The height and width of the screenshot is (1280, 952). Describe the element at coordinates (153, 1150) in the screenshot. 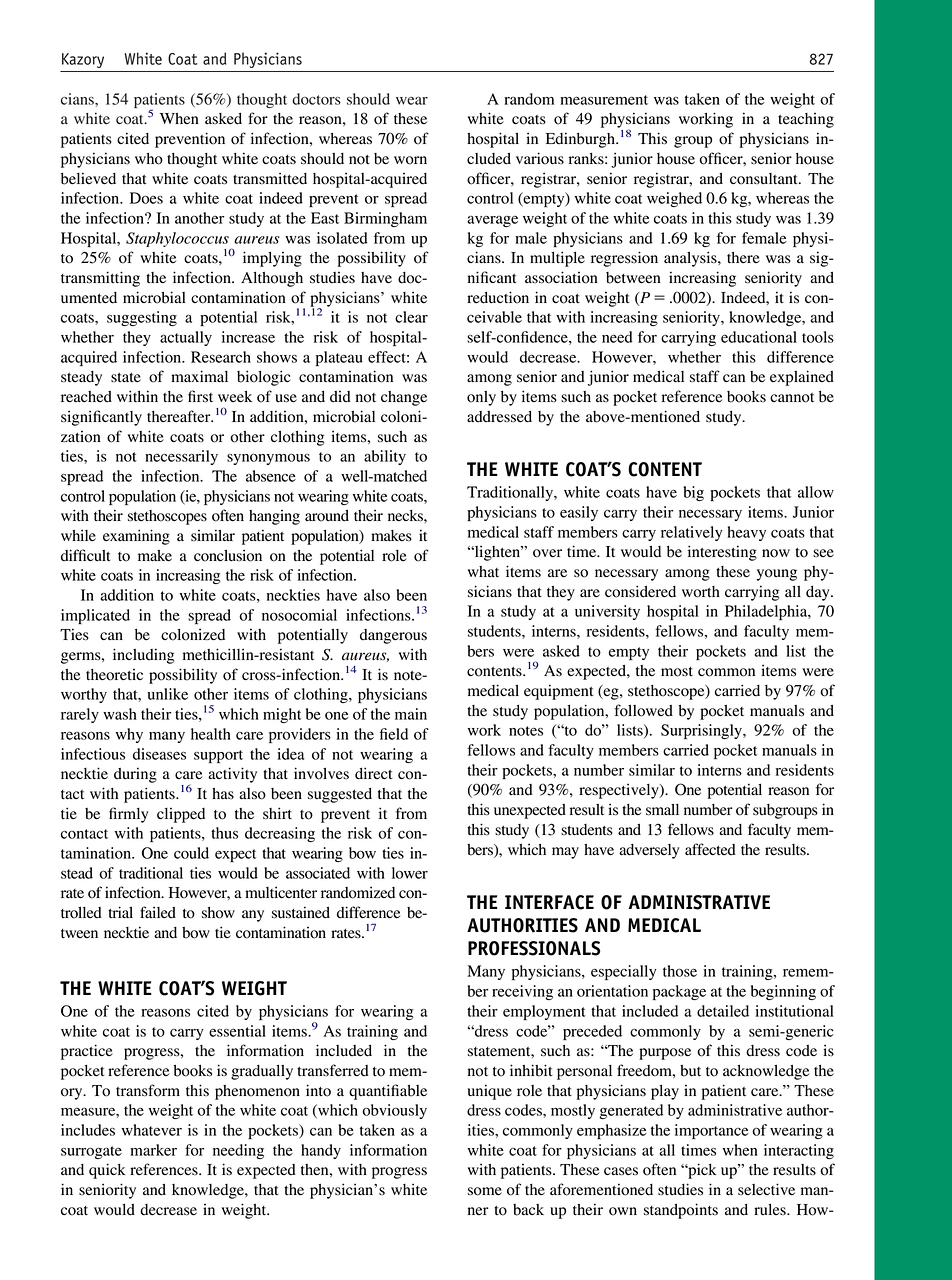

I see `marker` at that location.
